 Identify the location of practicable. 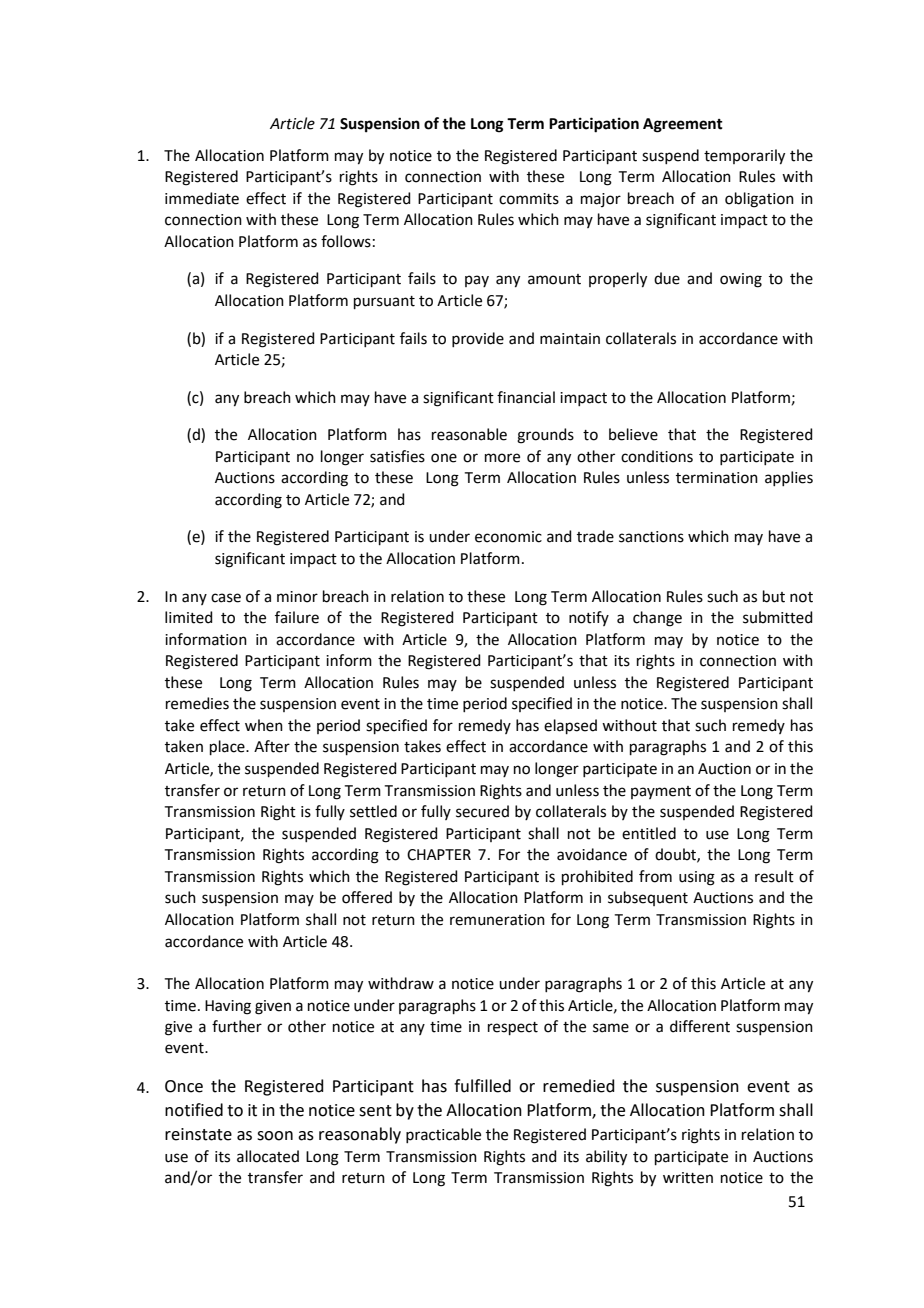
(443, 1135).
